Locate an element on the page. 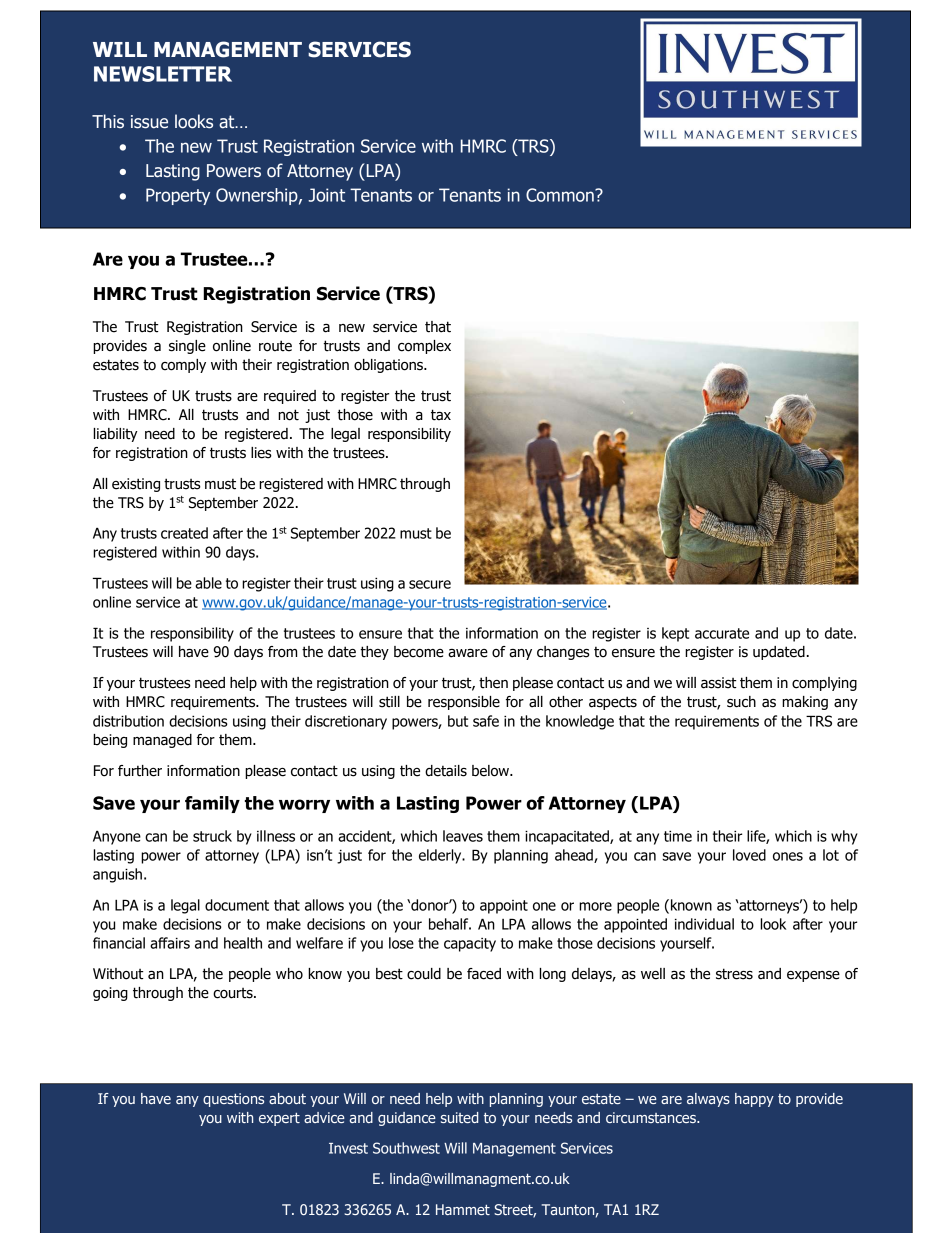 The width and height of the page is (952, 1233). Common is located at coordinates (561, 195).
